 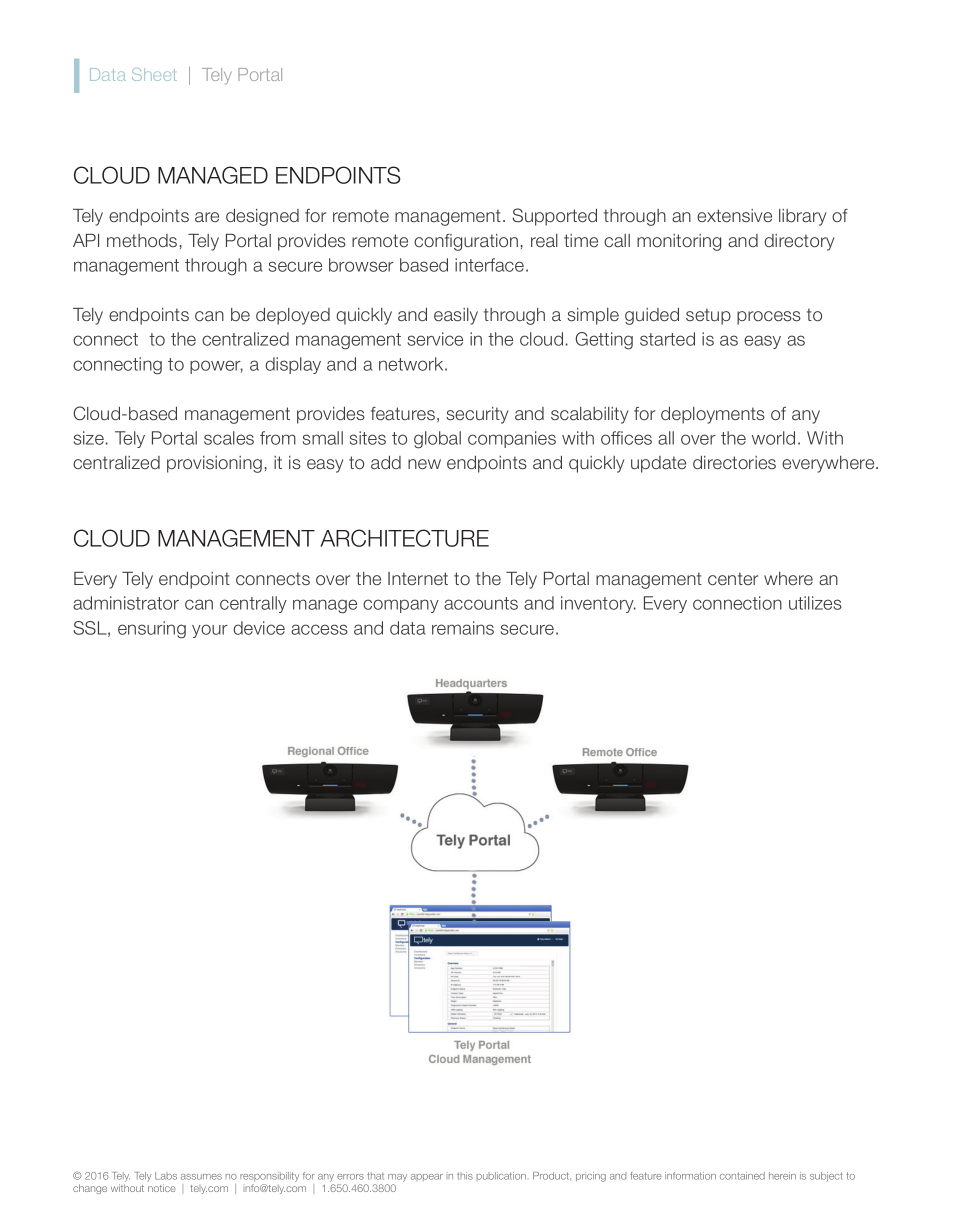 What do you see at coordinates (214, 464) in the image?
I see `provisioning` at bounding box center [214, 464].
